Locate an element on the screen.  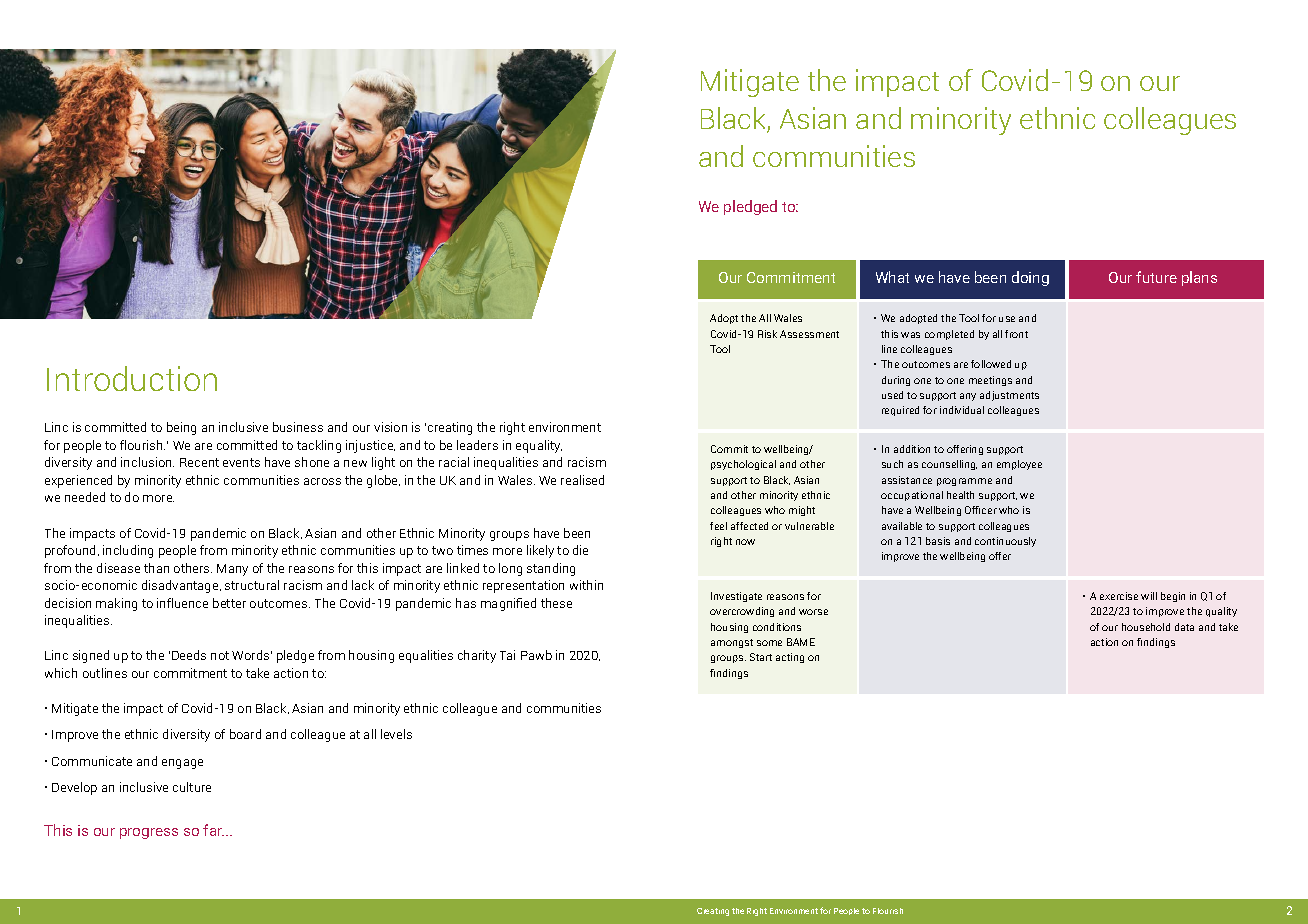
leaders is located at coordinates (477, 445).
